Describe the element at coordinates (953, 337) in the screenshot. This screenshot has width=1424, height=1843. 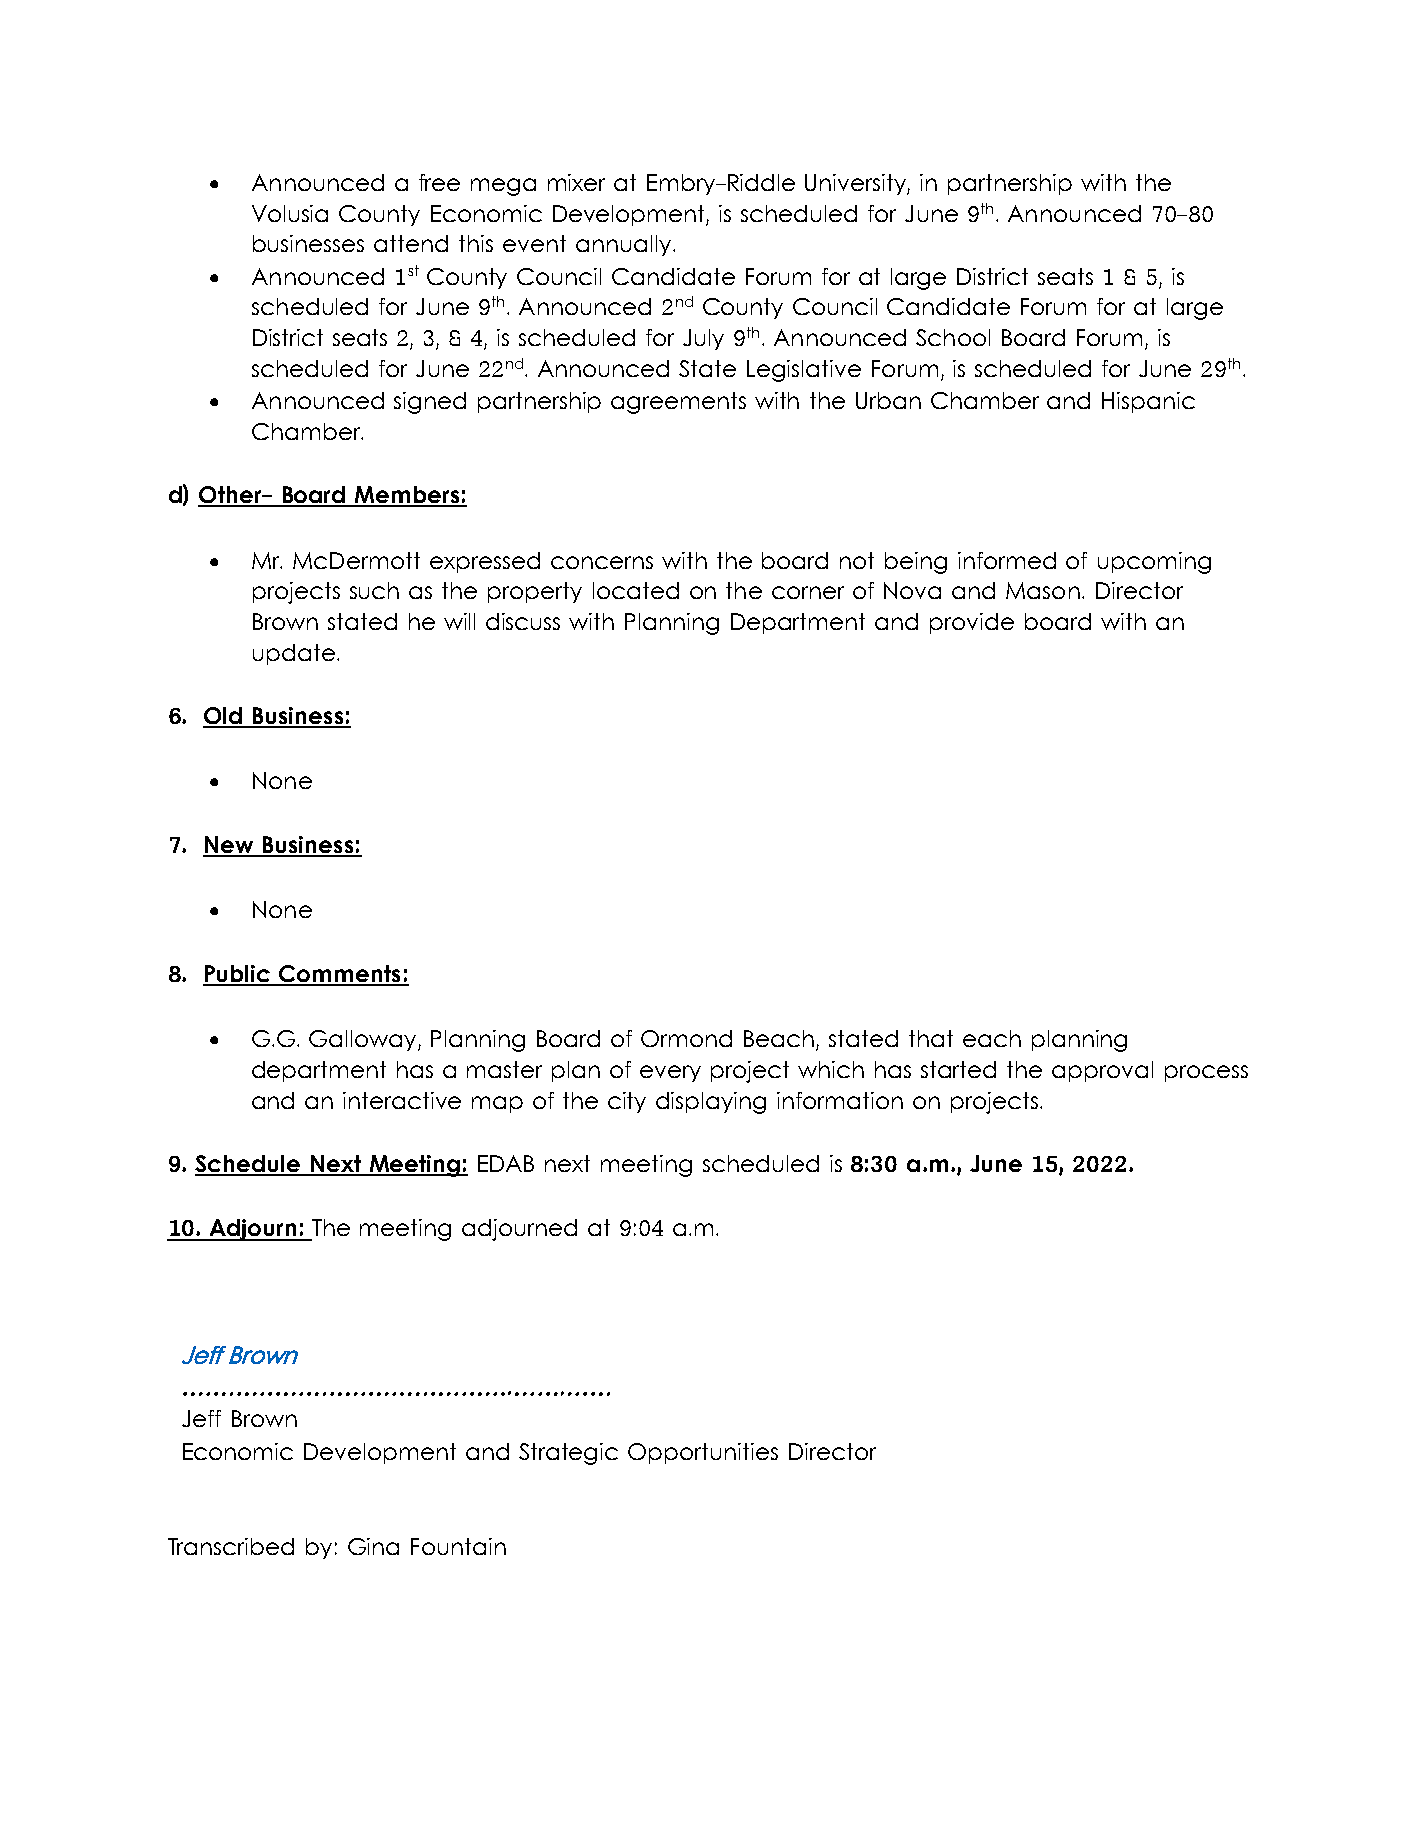
I see `School` at that location.
